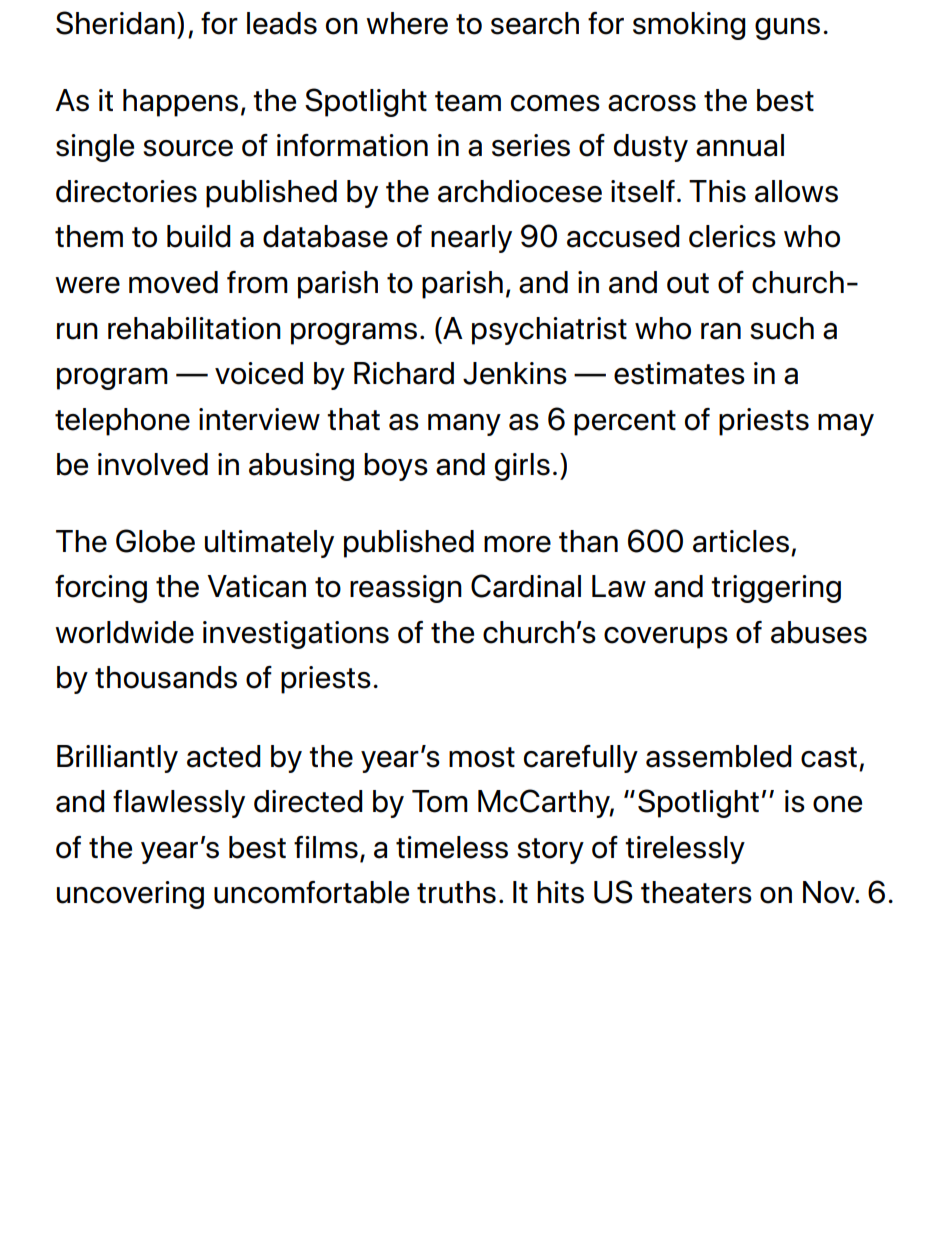 Image resolution: width=952 pixels, height=1245 pixels. I want to click on where, so click(407, 23).
